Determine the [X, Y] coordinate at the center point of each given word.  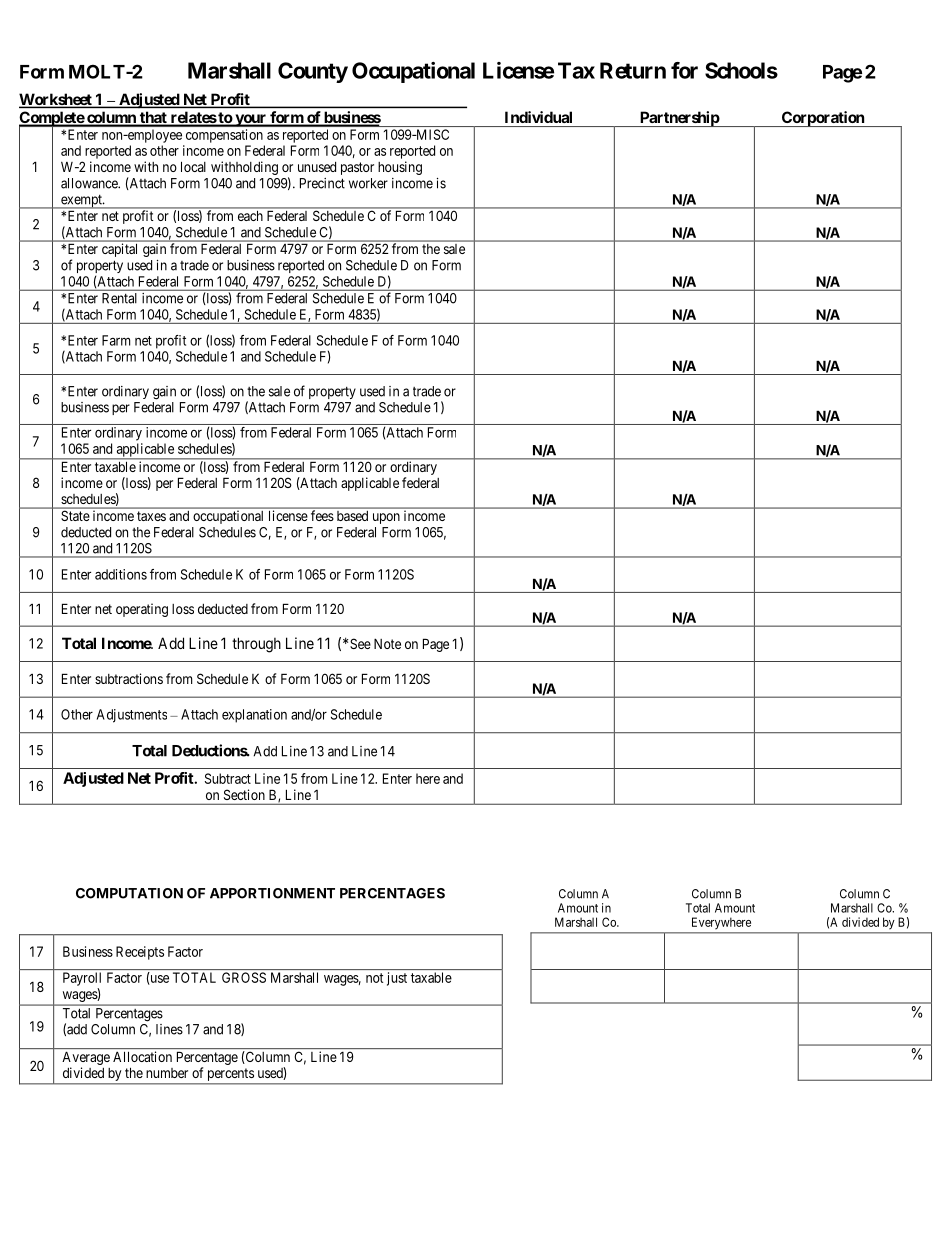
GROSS [244, 977]
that [153, 119]
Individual [538, 117]
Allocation [142, 1056]
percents [230, 1076]
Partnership [679, 119]
